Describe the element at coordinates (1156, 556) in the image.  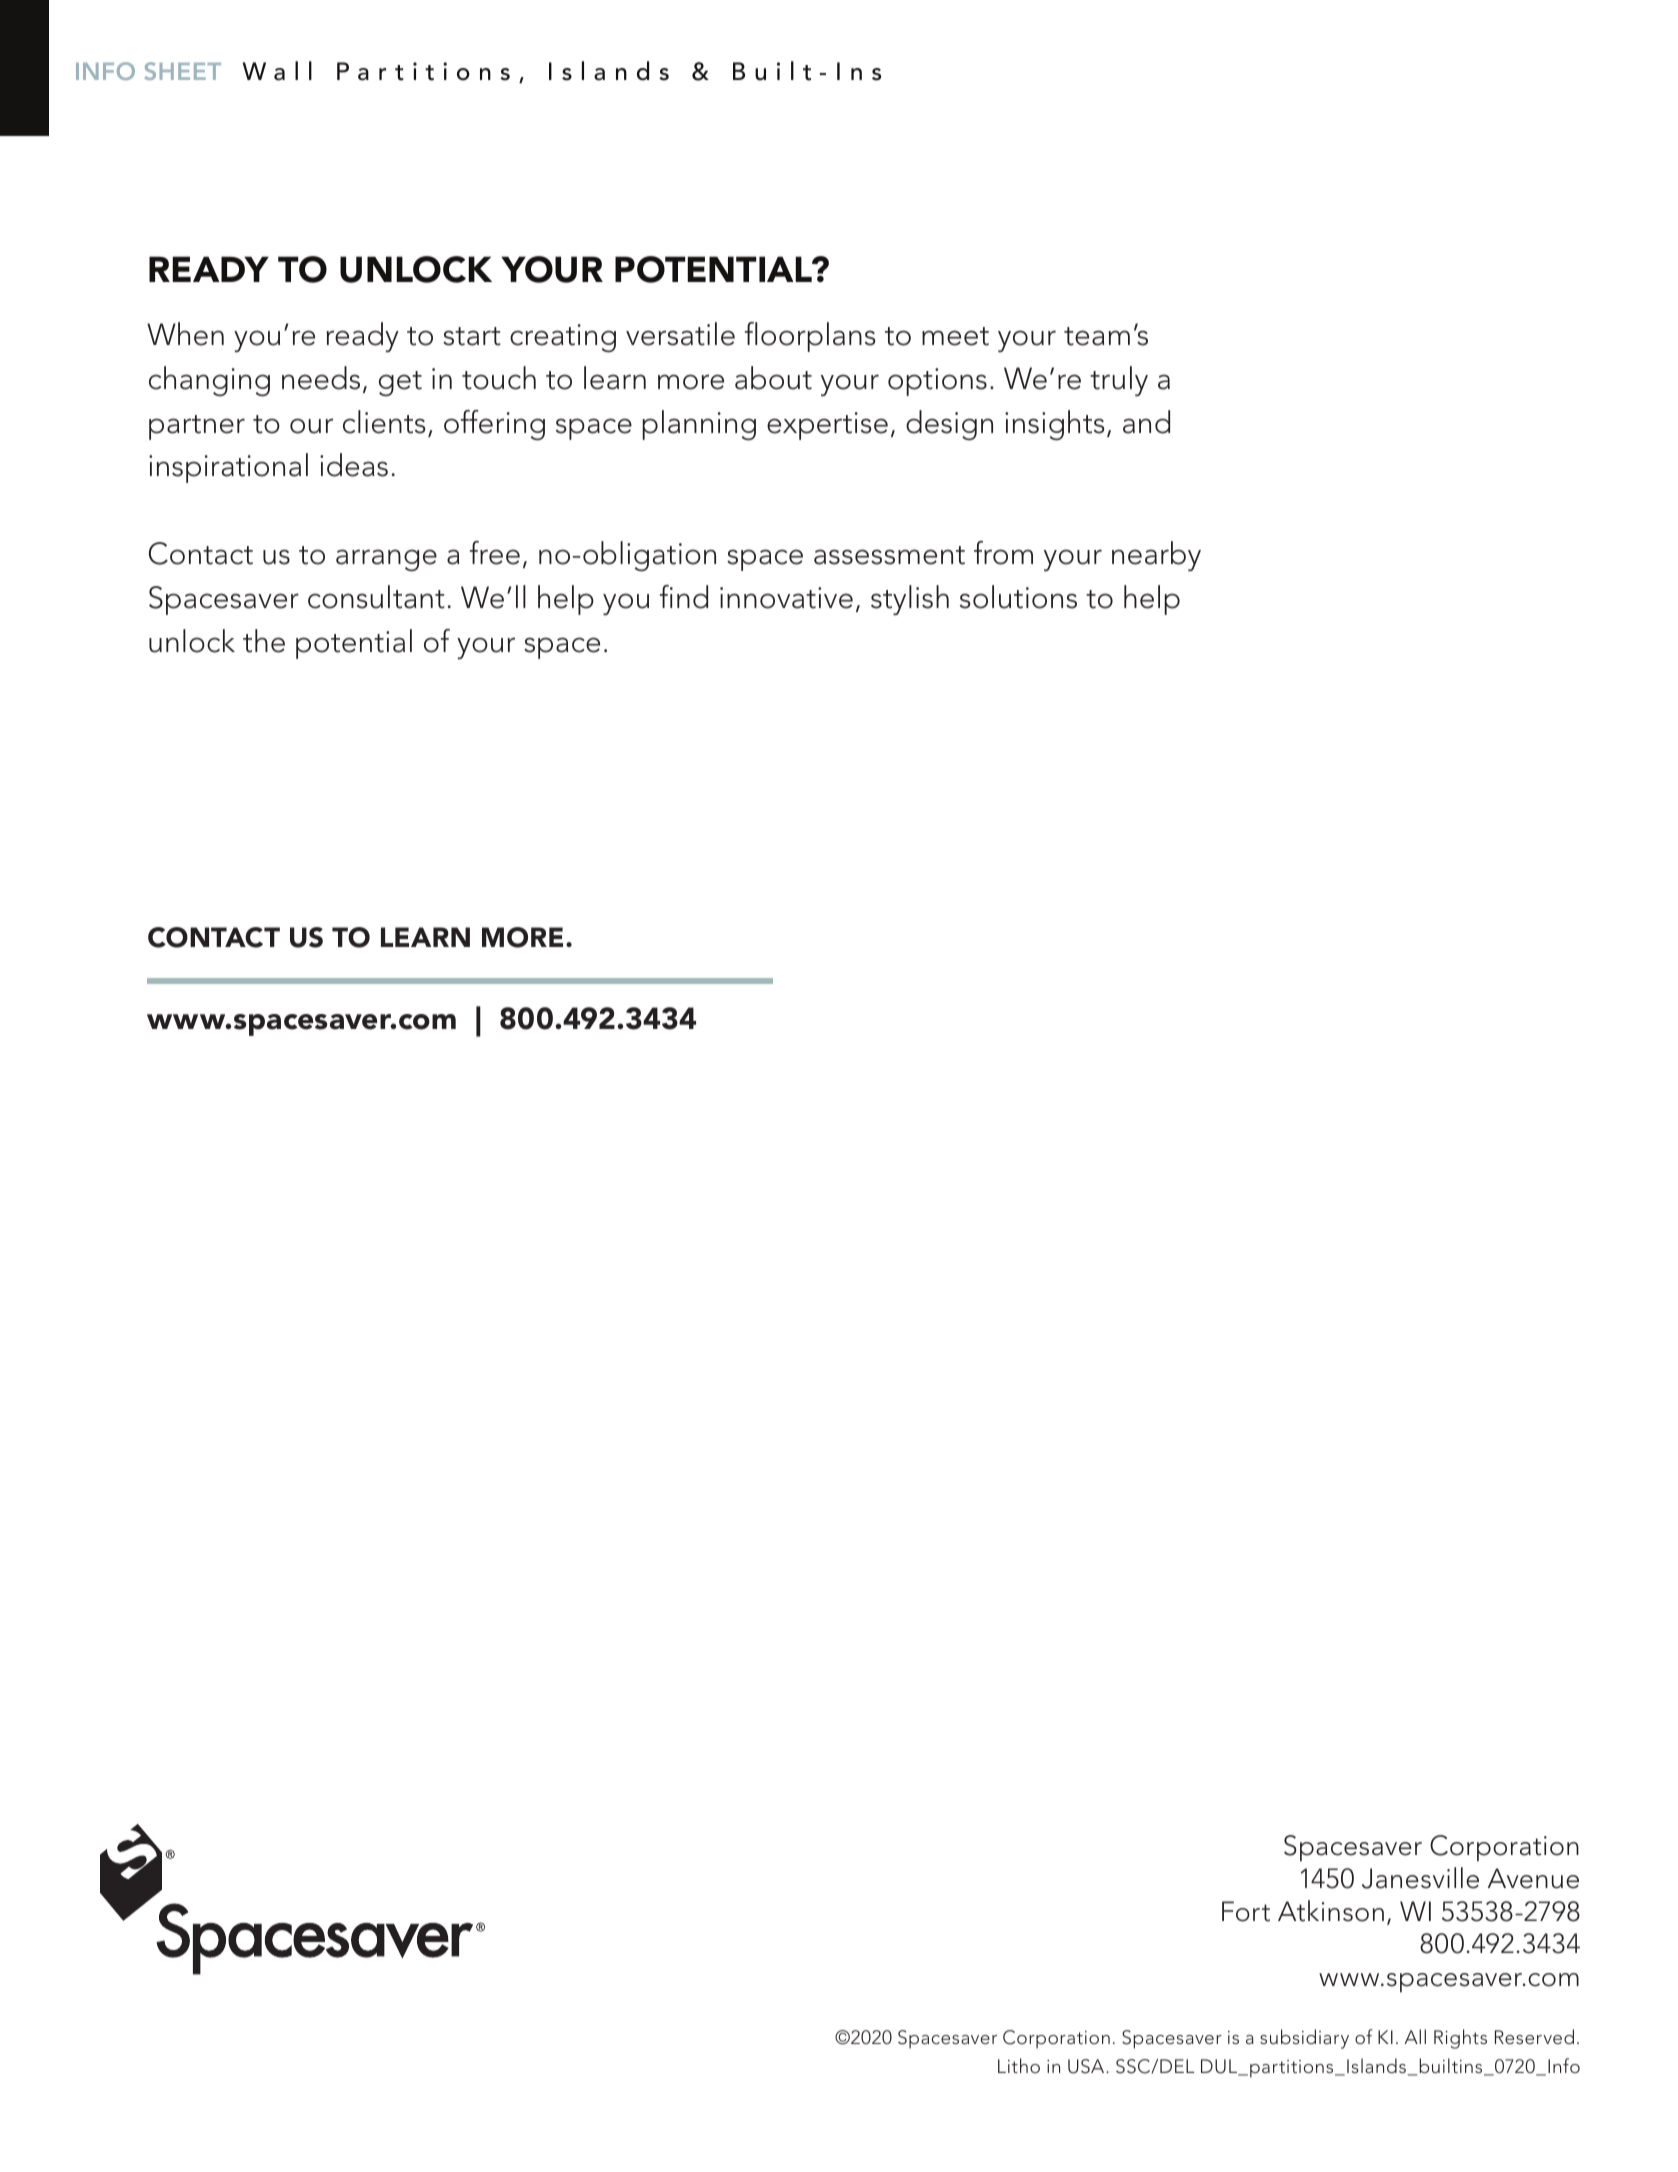
I see `nearby` at that location.
